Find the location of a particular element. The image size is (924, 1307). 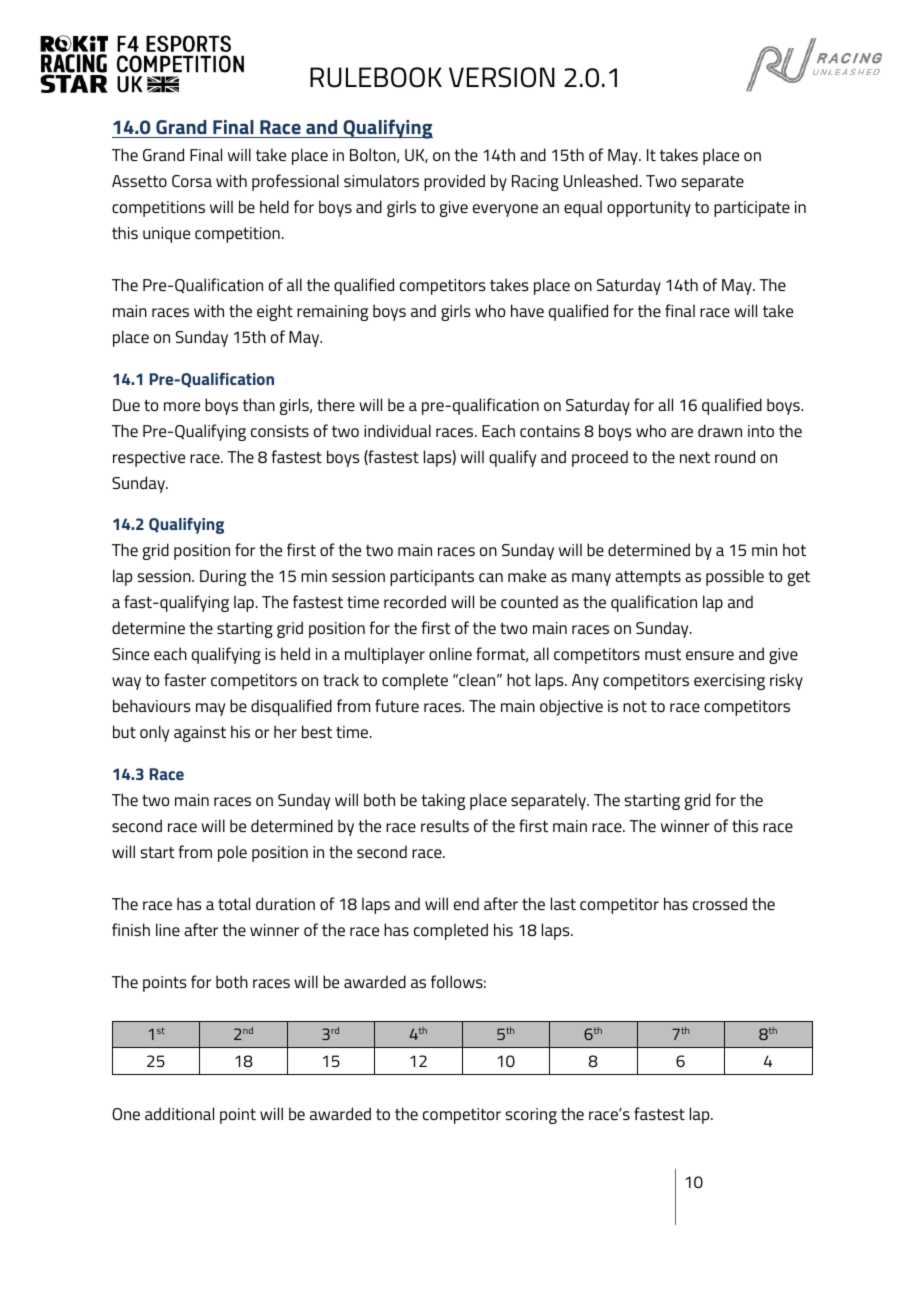

professional is located at coordinates (295, 182).
